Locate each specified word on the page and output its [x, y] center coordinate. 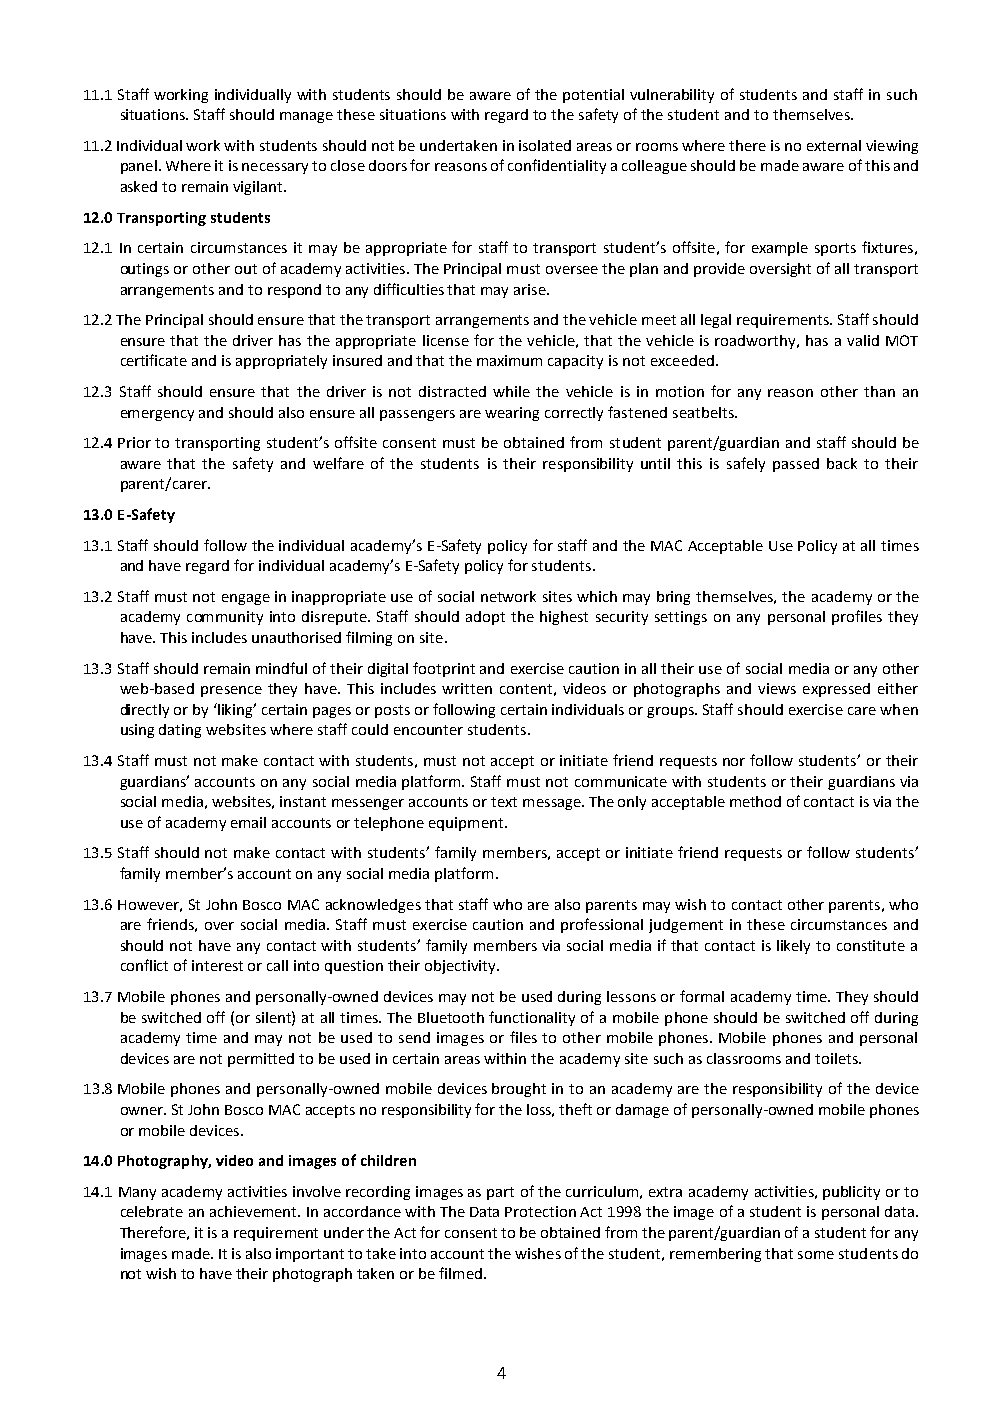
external [834, 145]
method [755, 801]
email [248, 822]
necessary [275, 168]
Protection [540, 1211]
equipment [467, 824]
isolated [545, 145]
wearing [512, 414]
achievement [254, 1211]
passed [796, 465]
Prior [134, 442]
